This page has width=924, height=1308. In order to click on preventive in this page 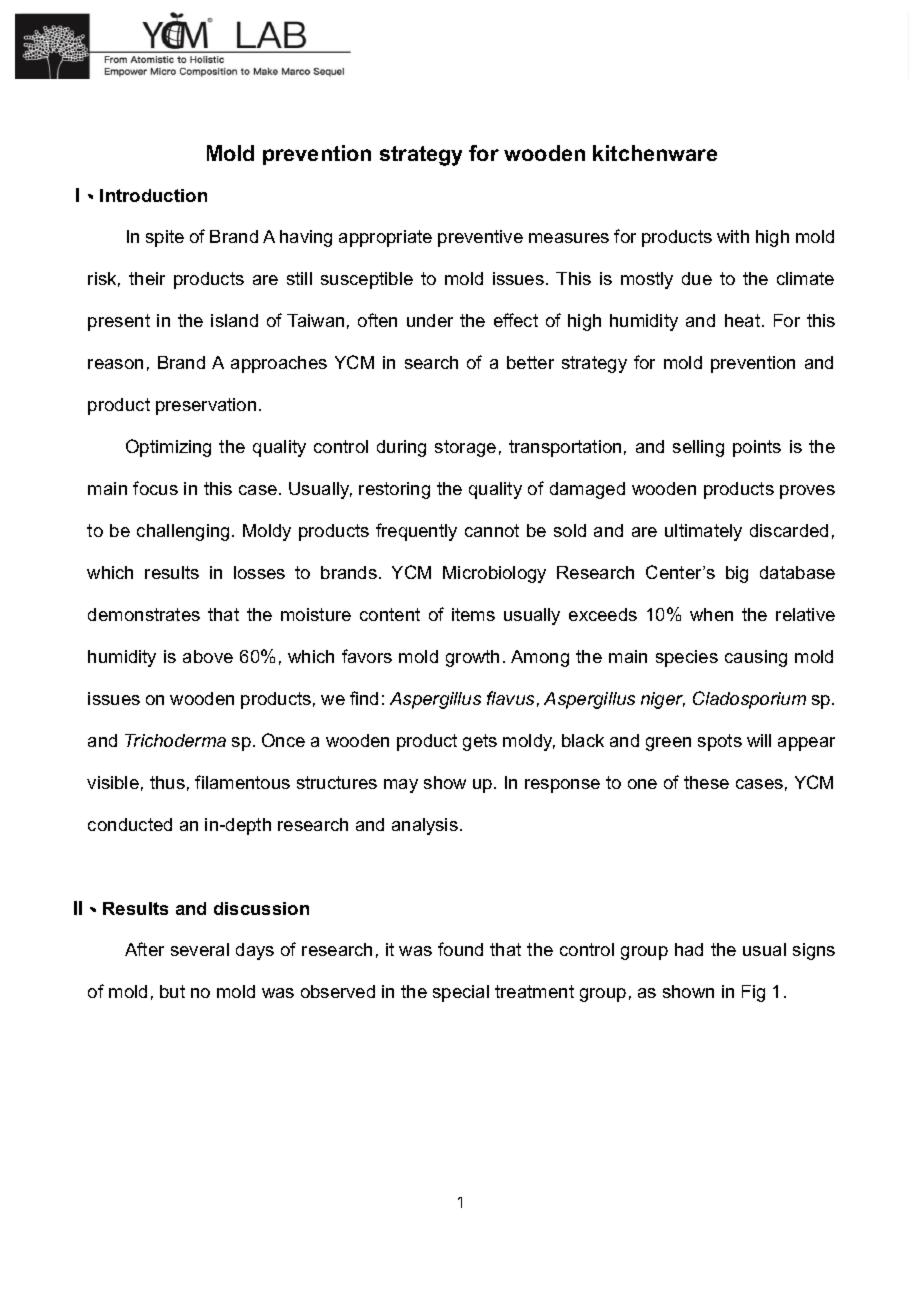, I will do `click(480, 238)`.
